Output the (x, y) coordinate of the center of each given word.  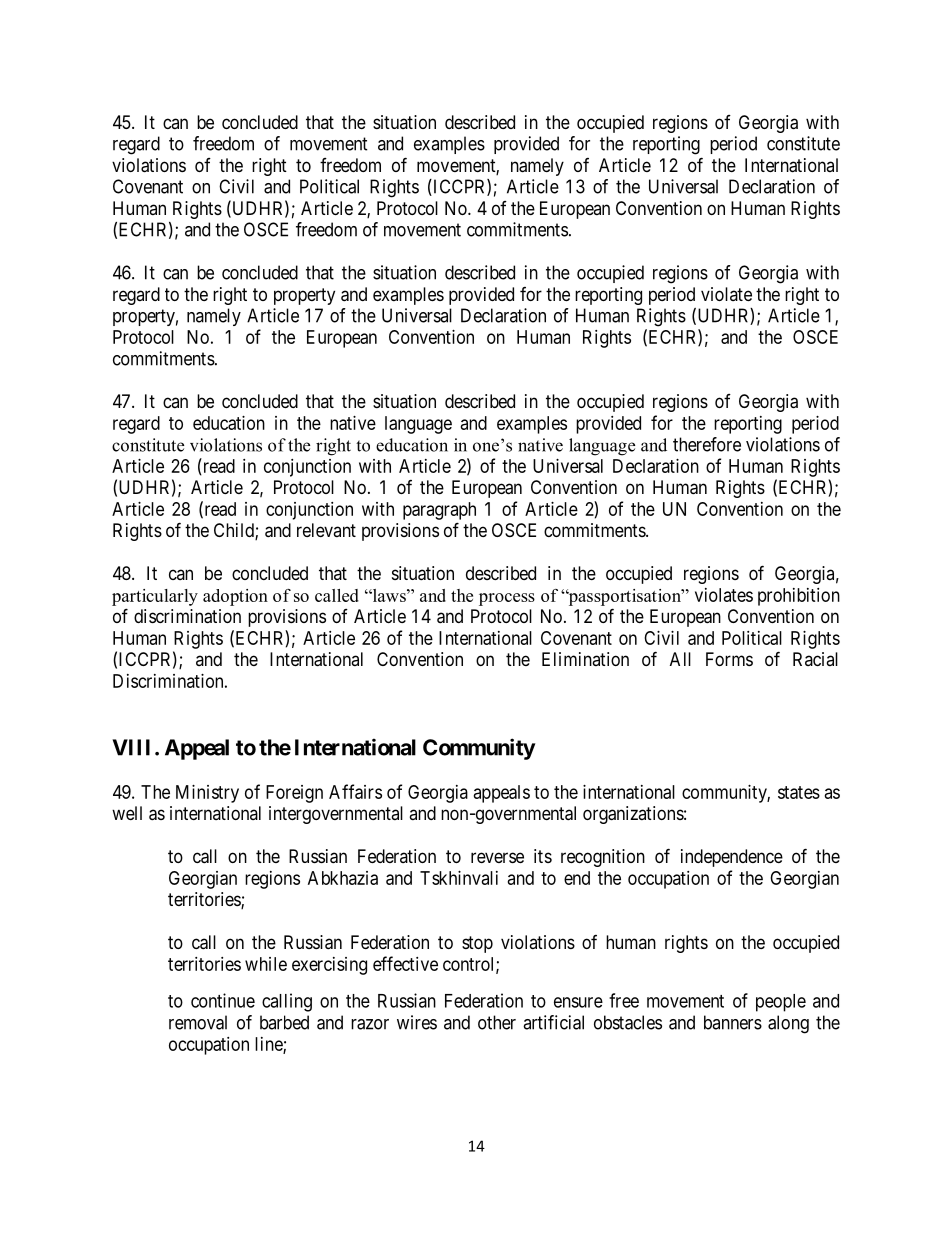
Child (235, 531)
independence (732, 858)
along (788, 1024)
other (497, 1022)
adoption (235, 597)
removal (198, 1022)
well (127, 813)
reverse (497, 857)
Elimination (585, 659)
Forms (729, 659)
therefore (707, 444)
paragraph (439, 511)
